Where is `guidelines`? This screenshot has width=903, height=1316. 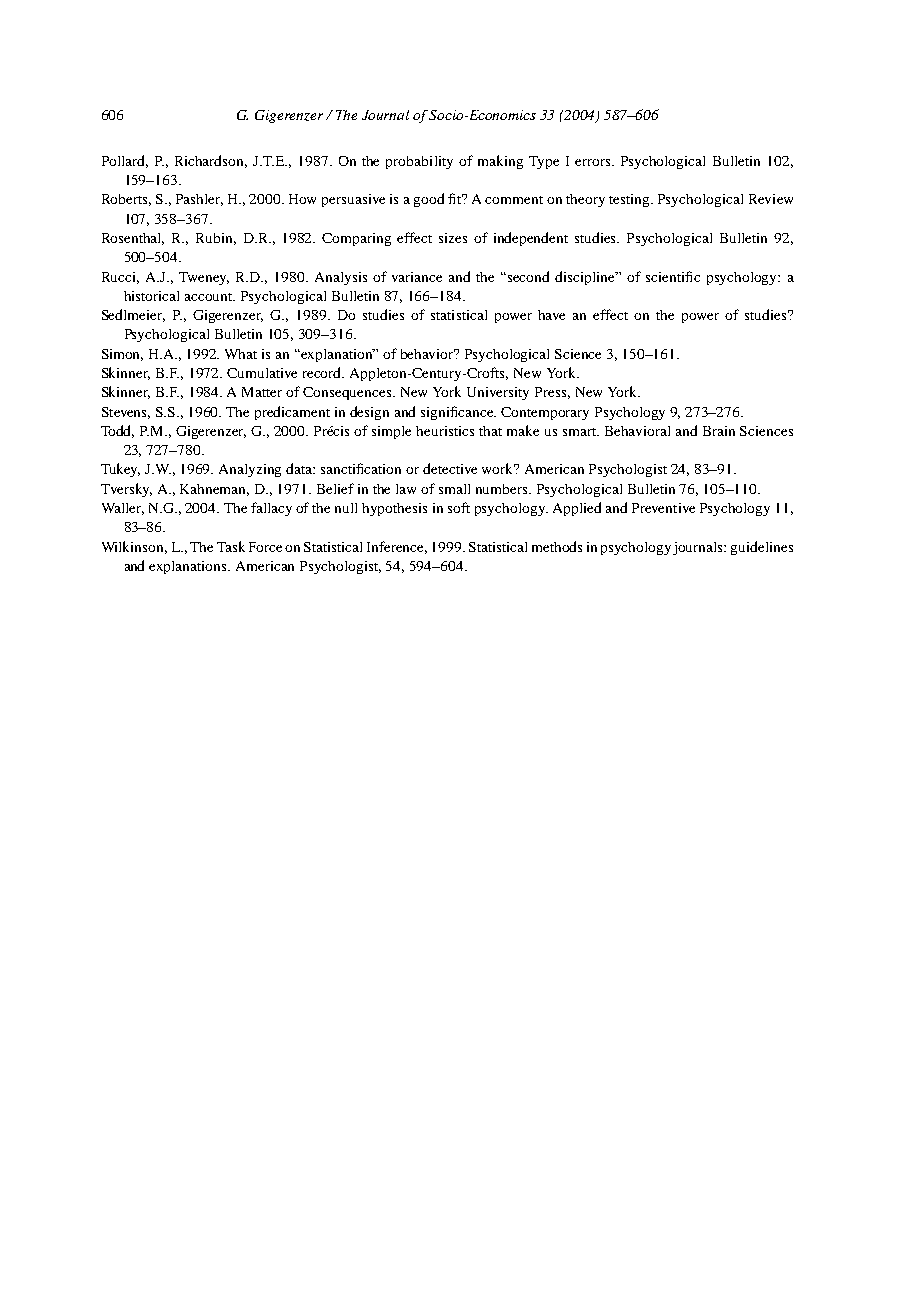
guidelines is located at coordinates (762, 548).
